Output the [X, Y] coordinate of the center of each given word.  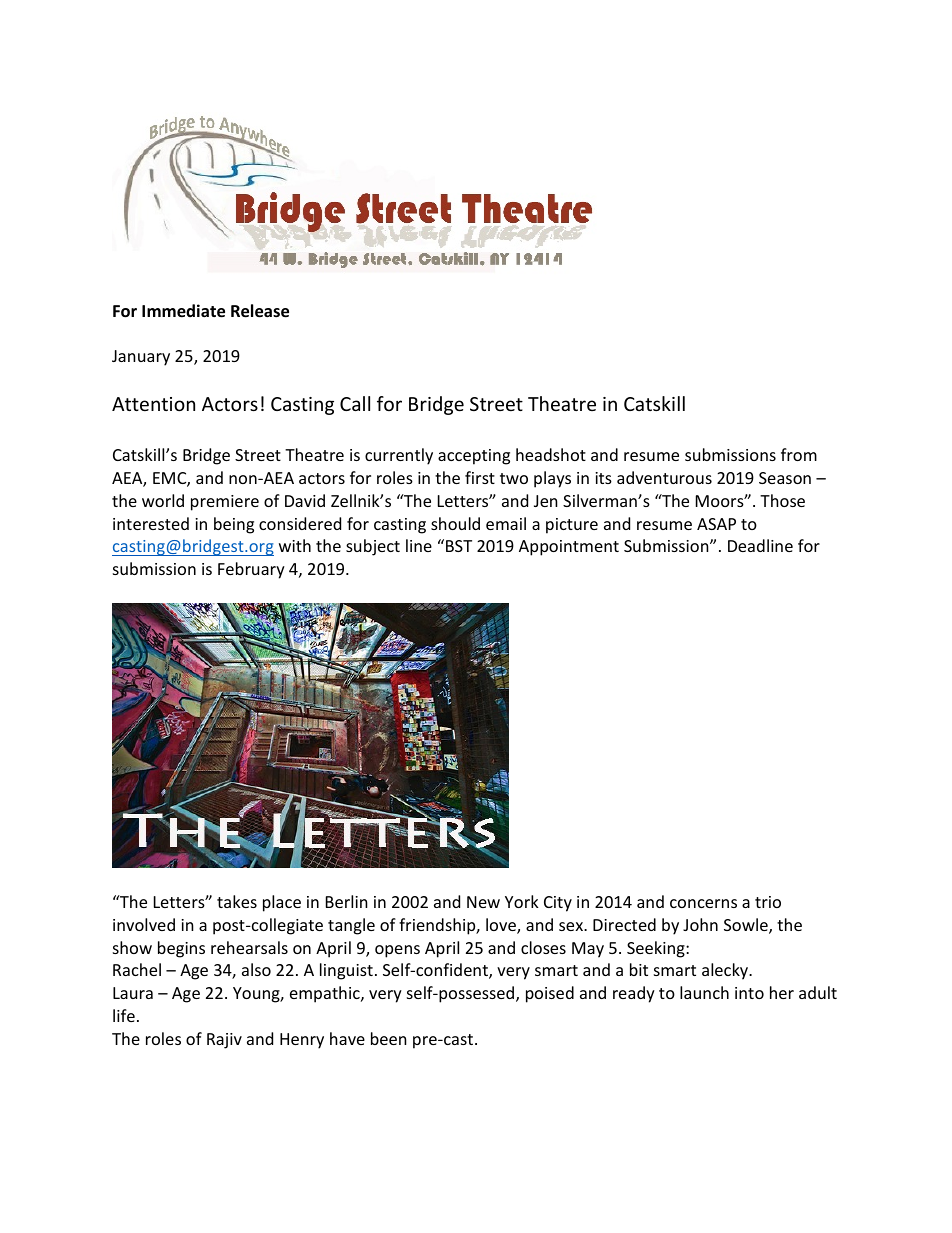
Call [355, 403]
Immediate [183, 311]
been [389, 1038]
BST [459, 546]
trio [768, 902]
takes [237, 901]
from [799, 454]
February [251, 570]
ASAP [716, 524]
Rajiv [224, 1041]
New [483, 902]
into [749, 993]
